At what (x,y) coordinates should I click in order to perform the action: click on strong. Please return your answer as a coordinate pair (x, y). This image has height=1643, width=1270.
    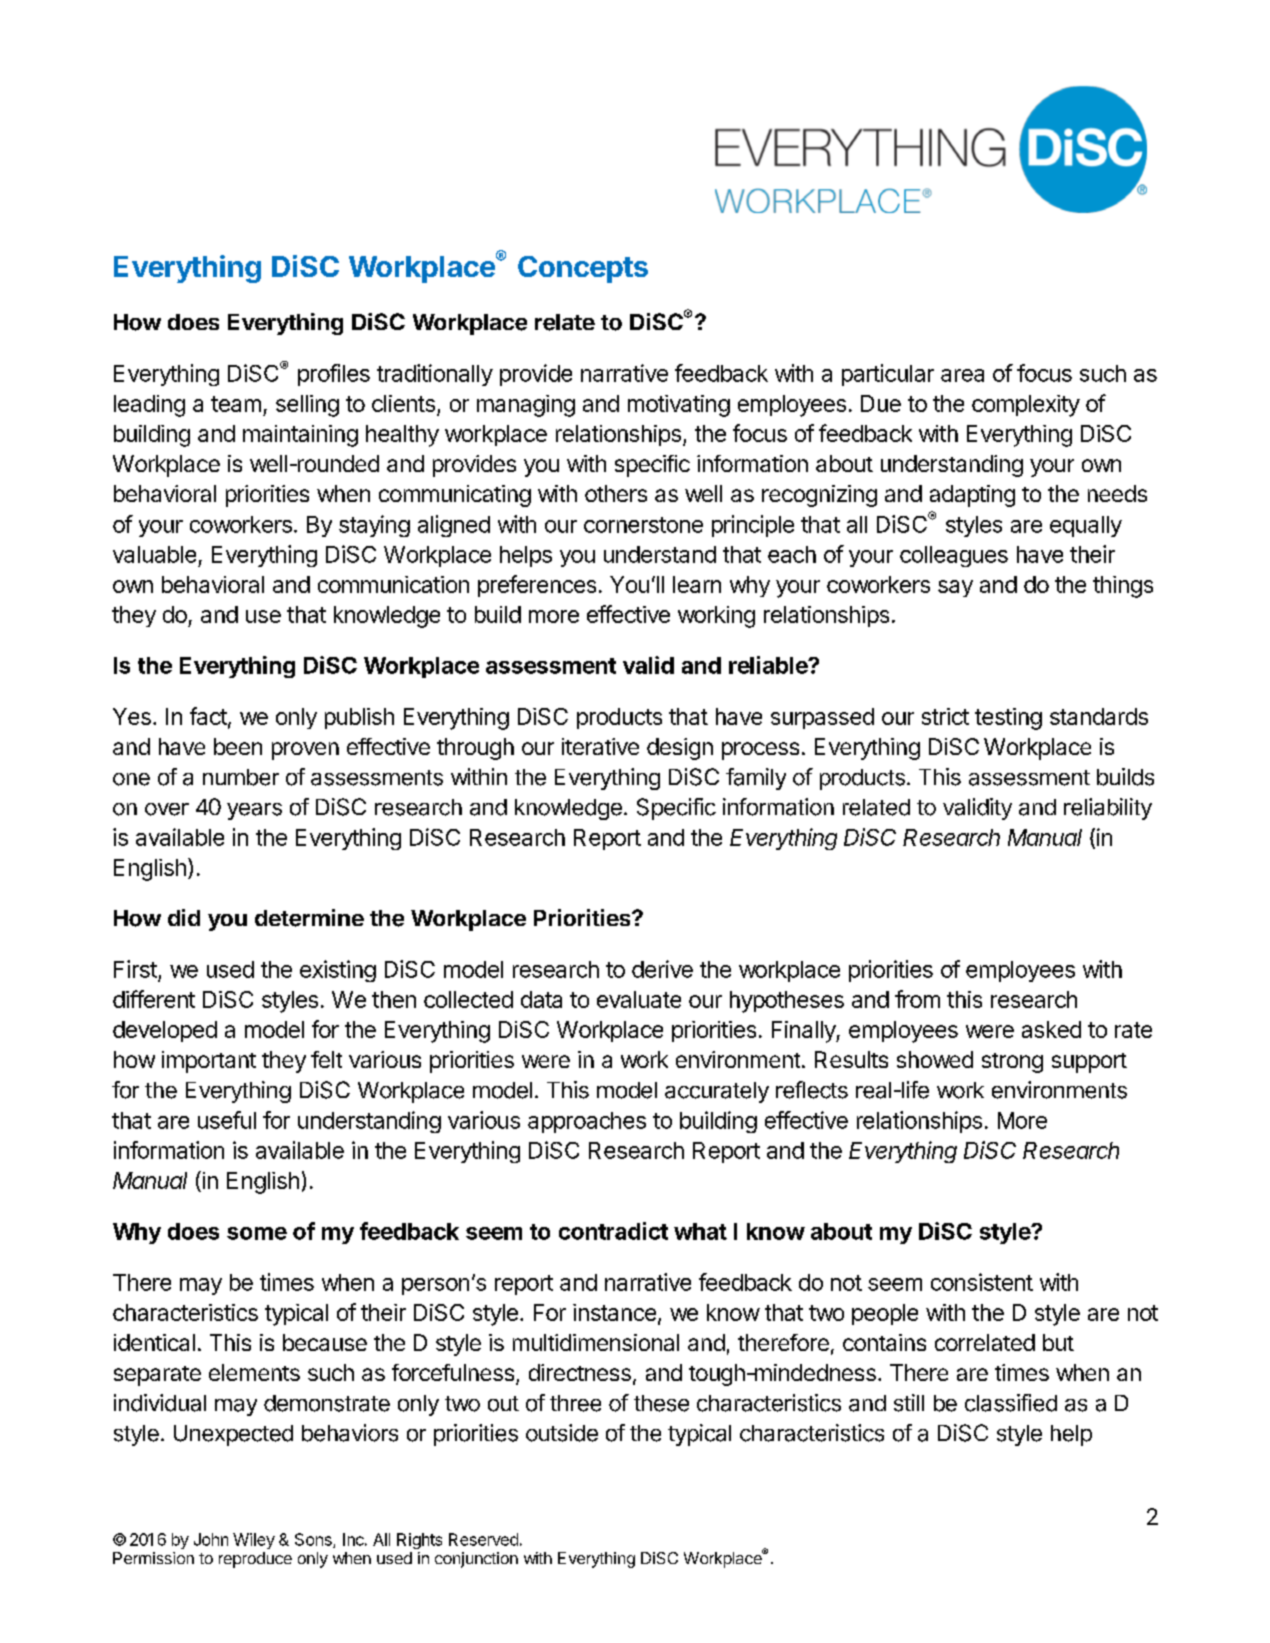
    Looking at the image, I should click on (1012, 1063).
